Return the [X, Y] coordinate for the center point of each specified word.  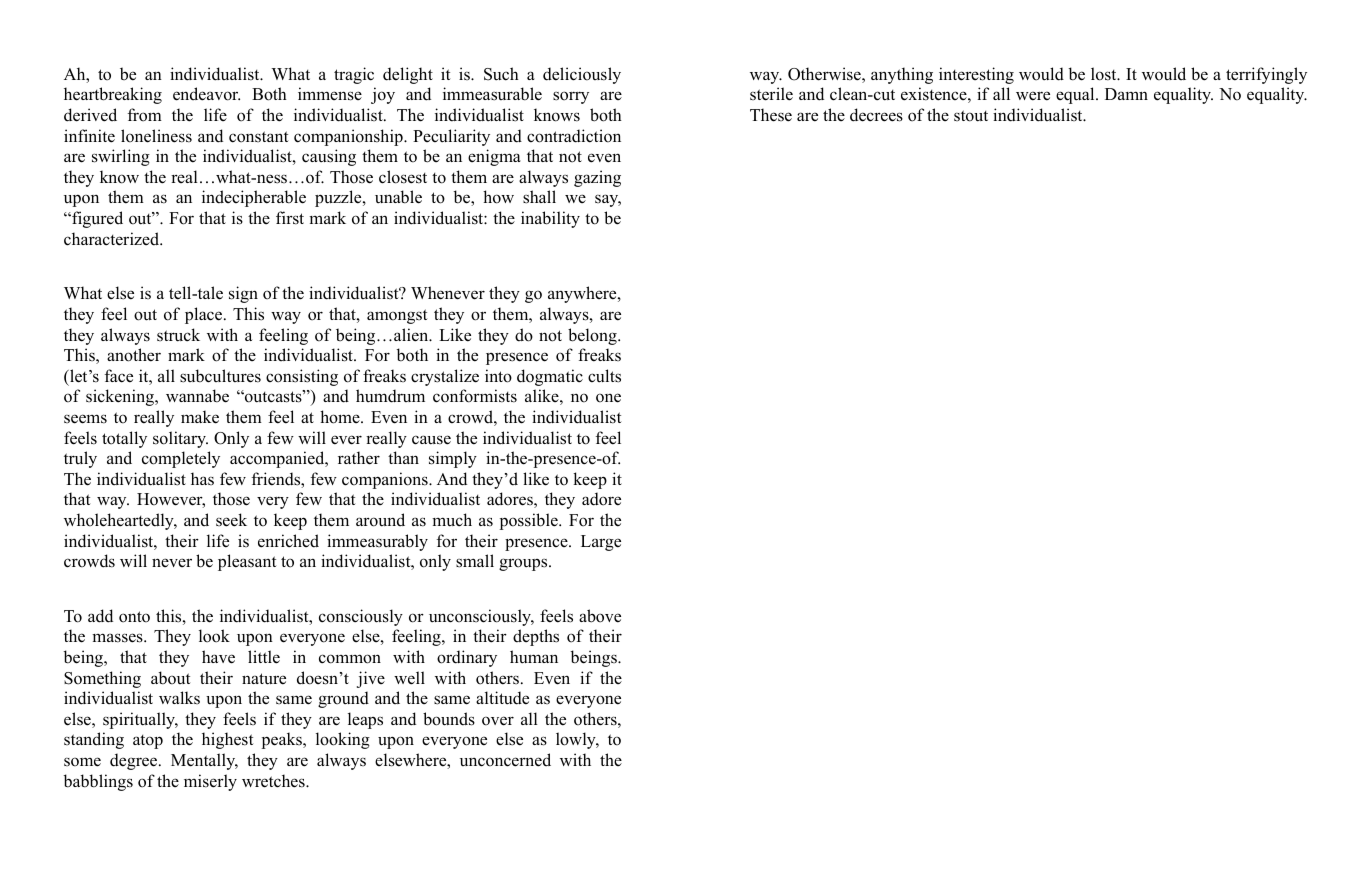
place [205, 315]
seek [231, 520]
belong [593, 336]
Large [601, 543]
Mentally [204, 761]
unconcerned [505, 760]
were [1033, 96]
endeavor [206, 94]
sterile [771, 94]
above [600, 616]
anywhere [583, 294]
